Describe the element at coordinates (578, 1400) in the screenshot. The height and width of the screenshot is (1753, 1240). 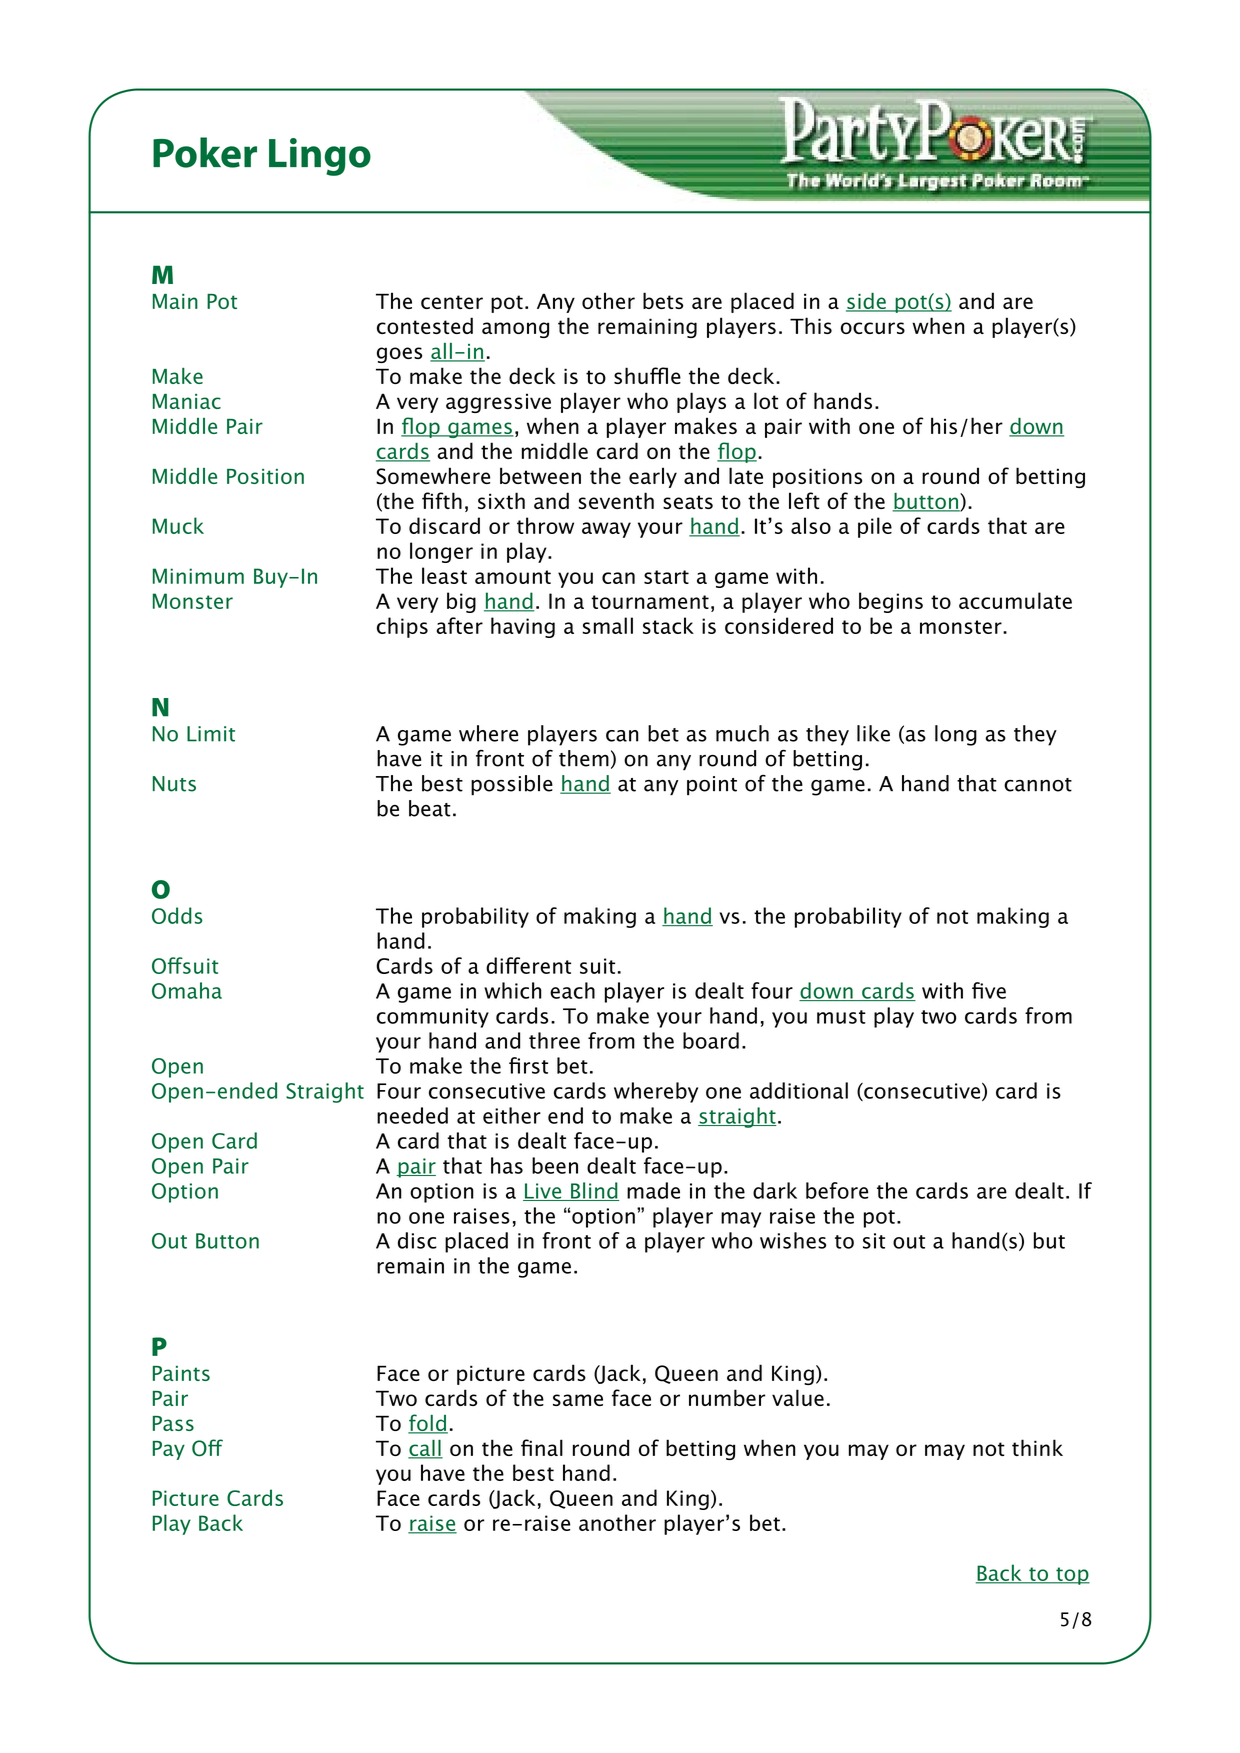
I see `same` at that location.
